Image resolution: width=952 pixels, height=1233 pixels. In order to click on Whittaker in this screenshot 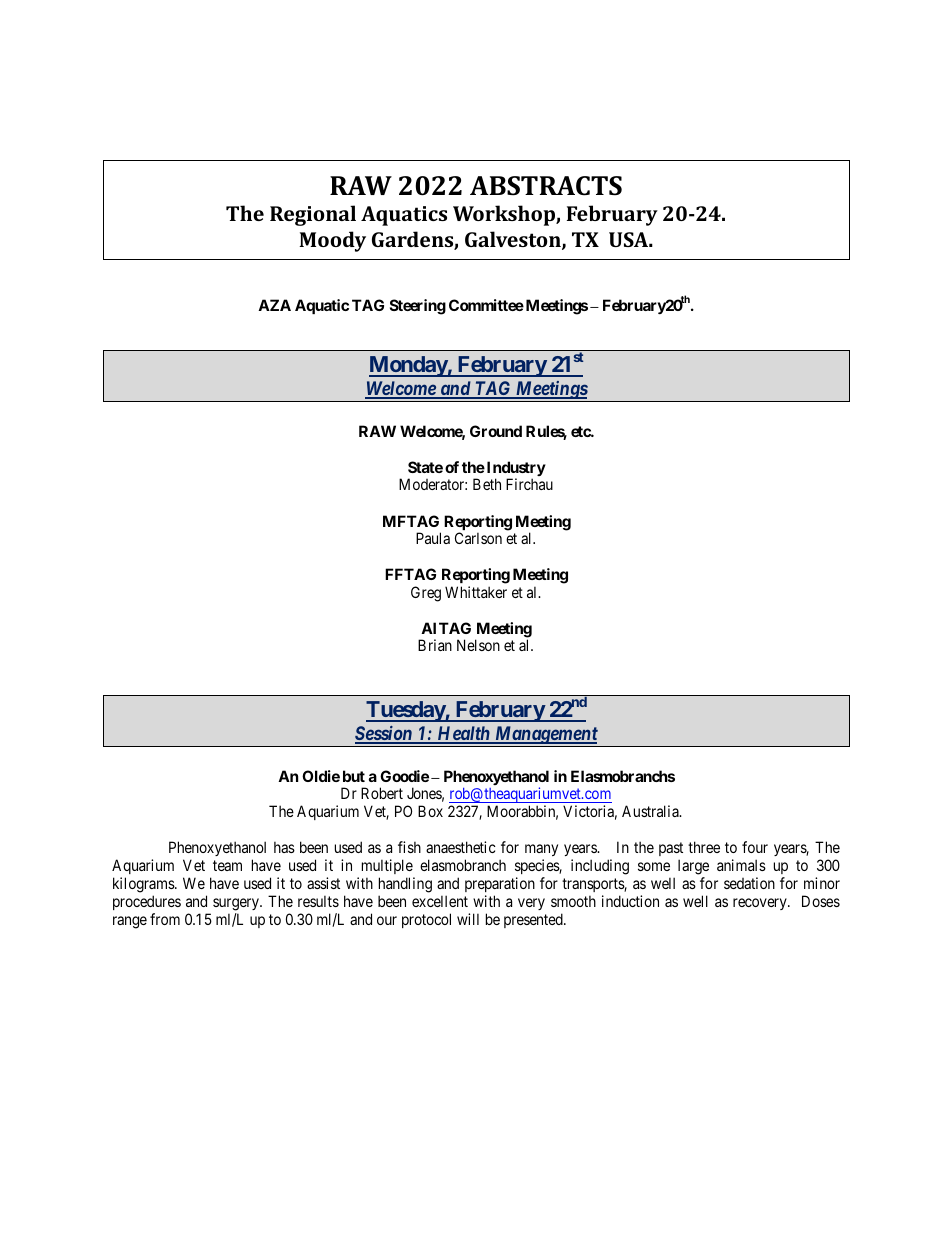, I will do `click(476, 592)`.
